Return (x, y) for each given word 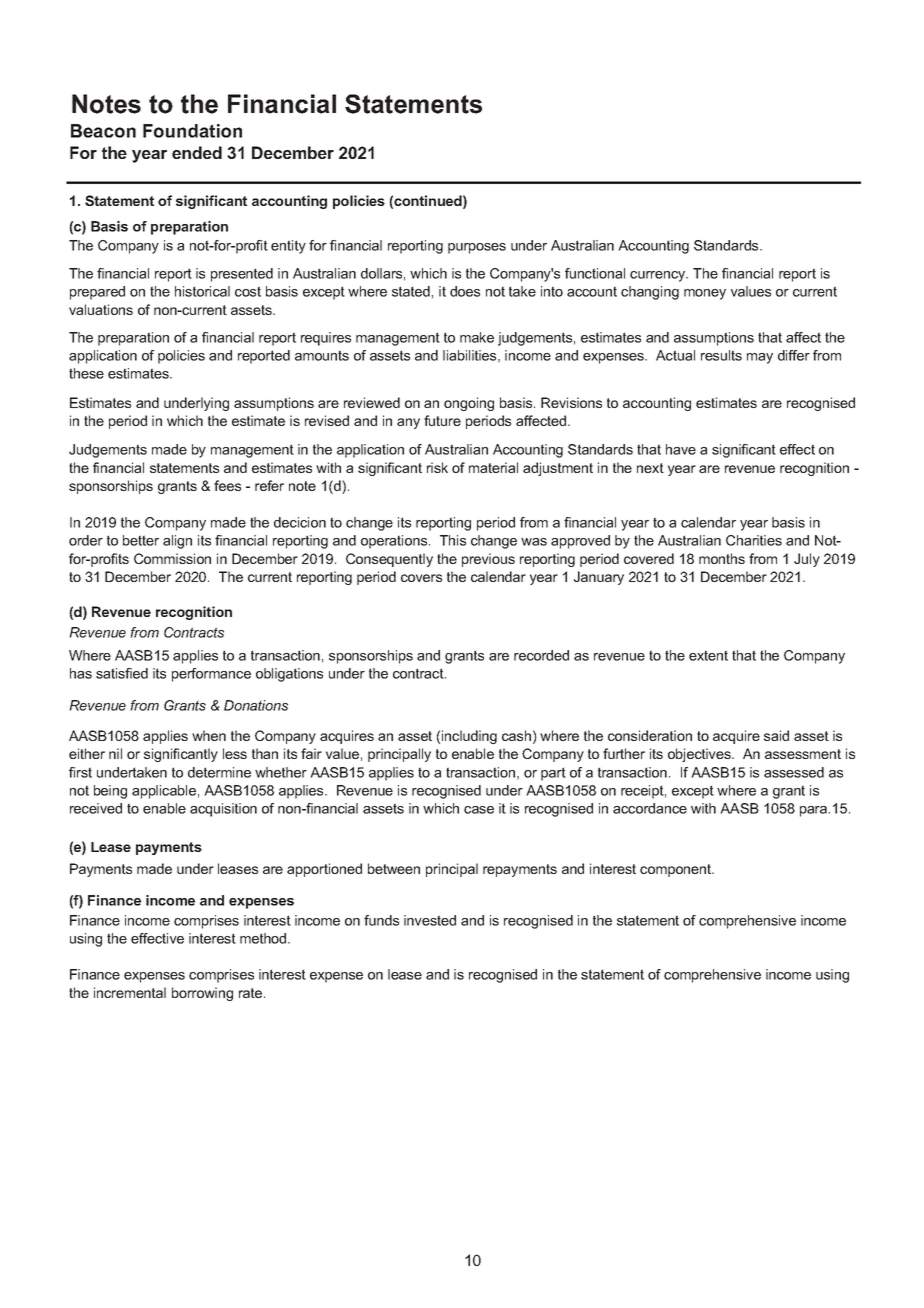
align (177, 542)
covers (421, 578)
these (86, 373)
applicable (164, 792)
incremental (130, 992)
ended (197, 152)
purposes (477, 248)
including (469, 737)
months (722, 558)
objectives (700, 755)
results (721, 355)
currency (659, 276)
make (477, 337)
